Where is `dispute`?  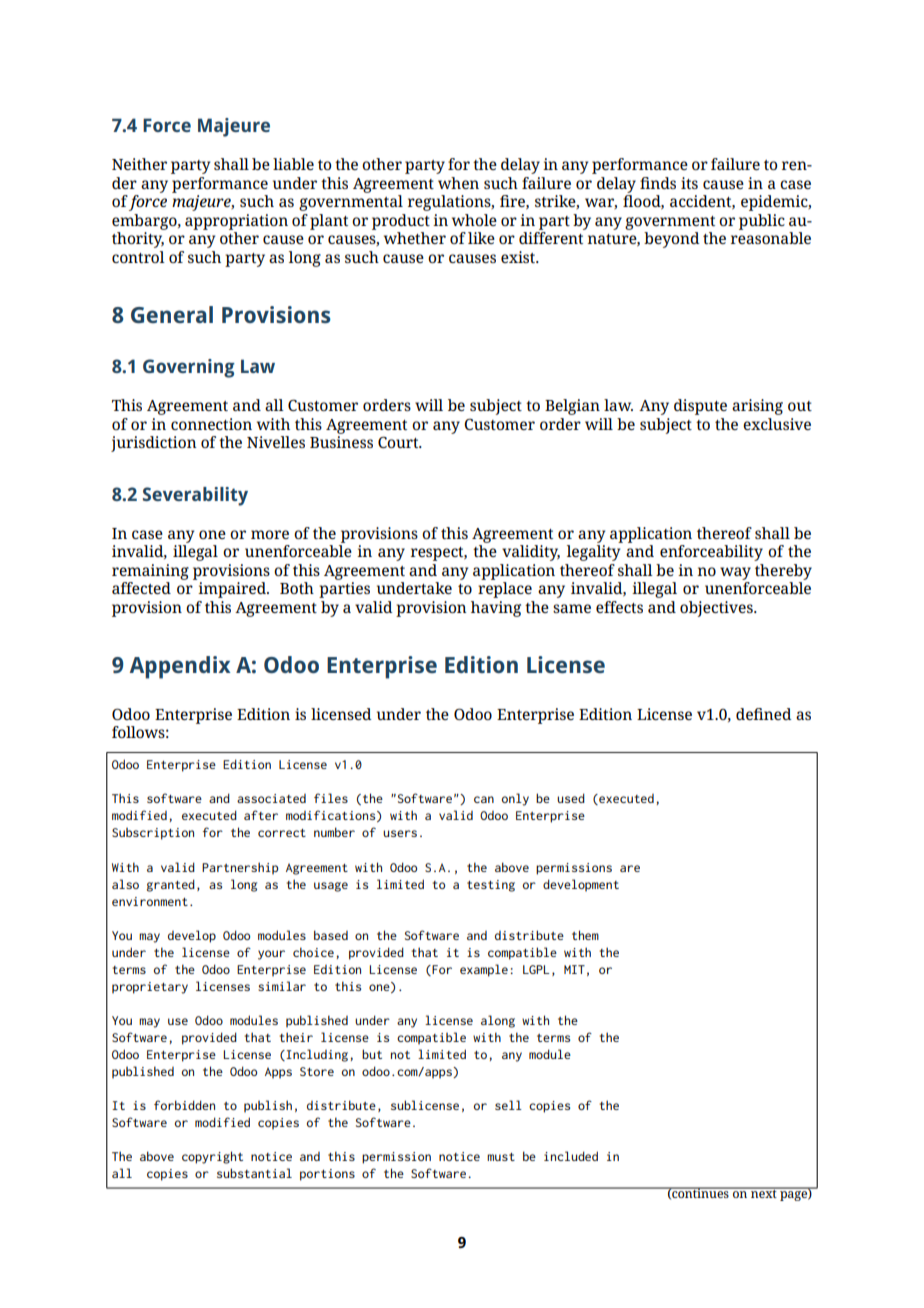
dispute is located at coordinates (700, 407).
